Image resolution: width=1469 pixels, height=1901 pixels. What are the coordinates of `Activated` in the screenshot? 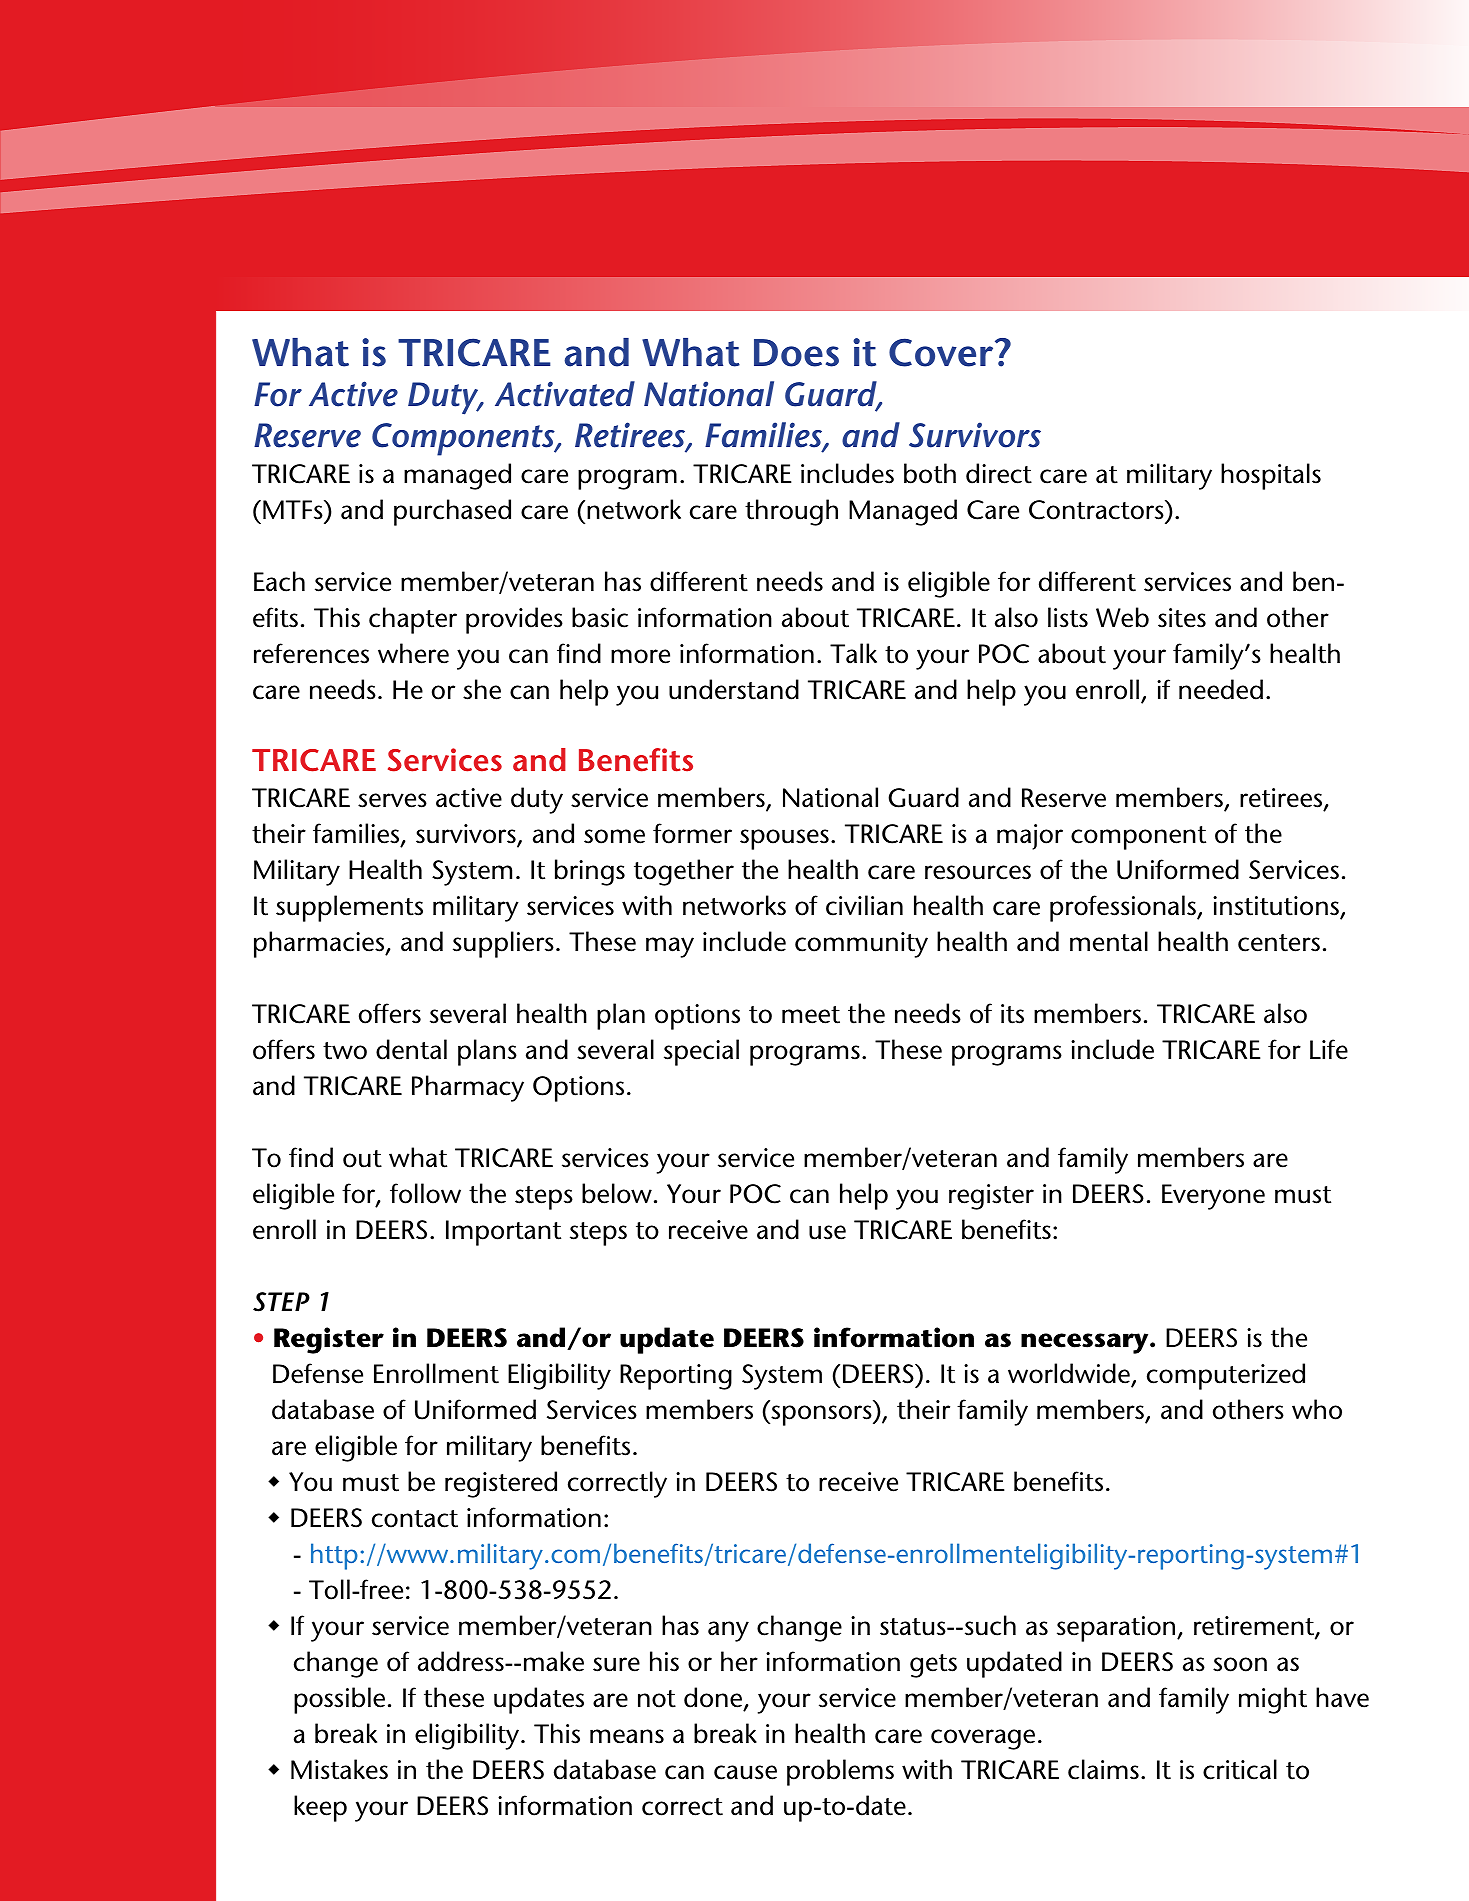 It's located at (565, 394).
